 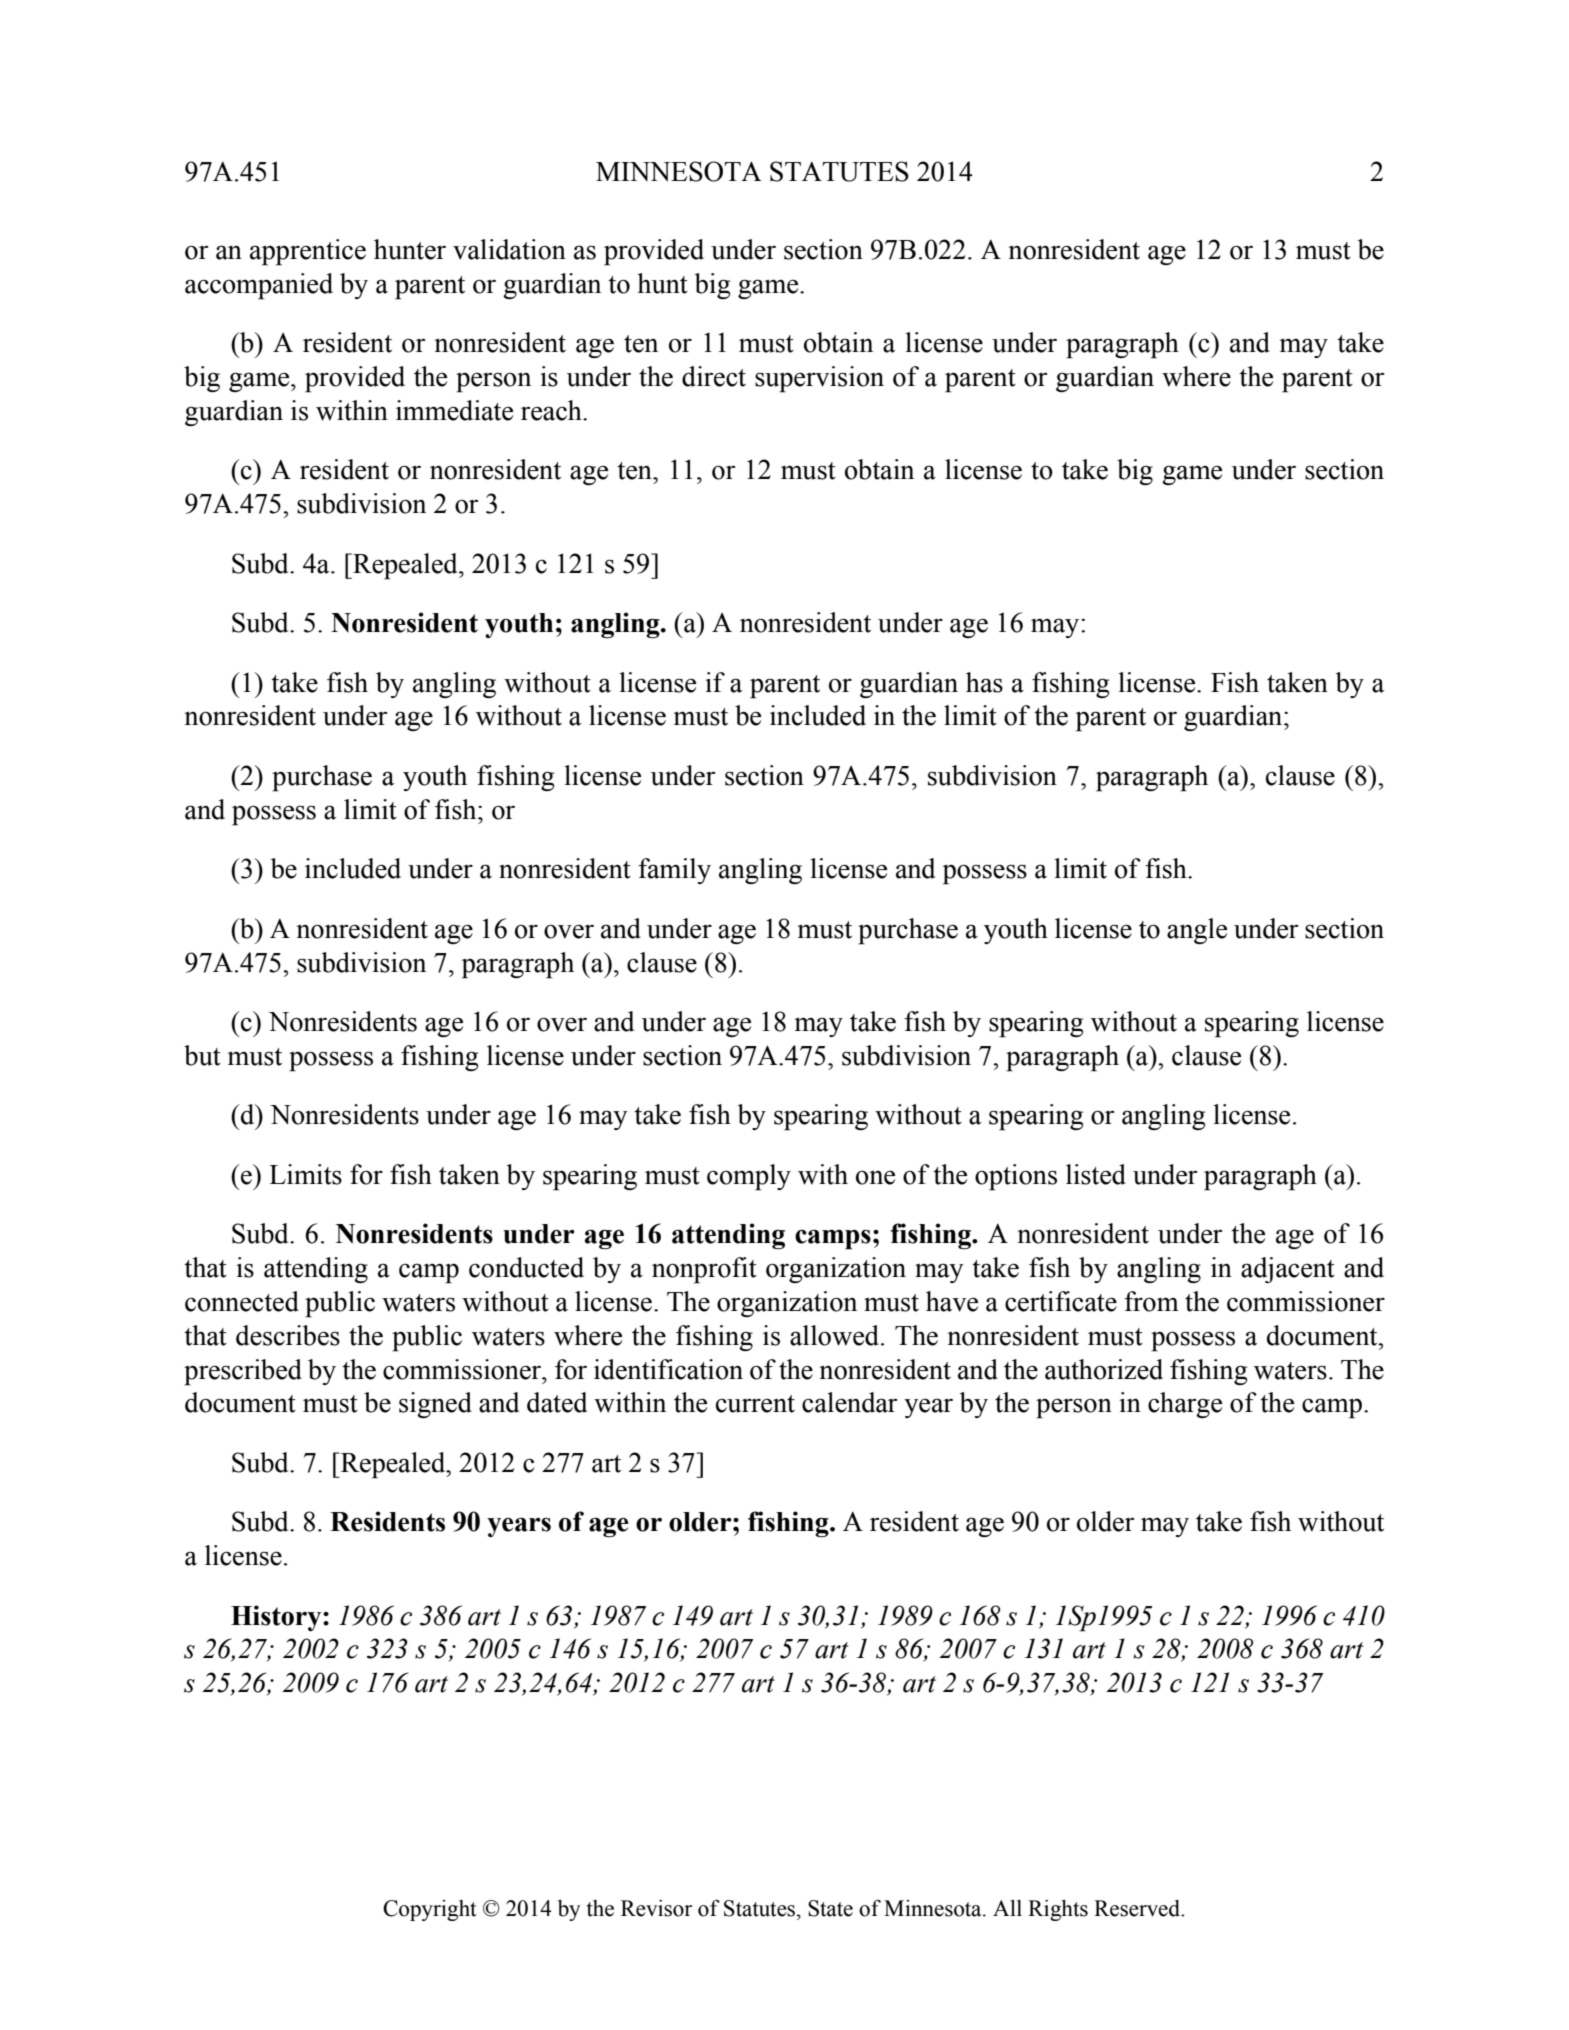 What do you see at coordinates (1138, 1908) in the screenshot?
I see `Reserved` at bounding box center [1138, 1908].
